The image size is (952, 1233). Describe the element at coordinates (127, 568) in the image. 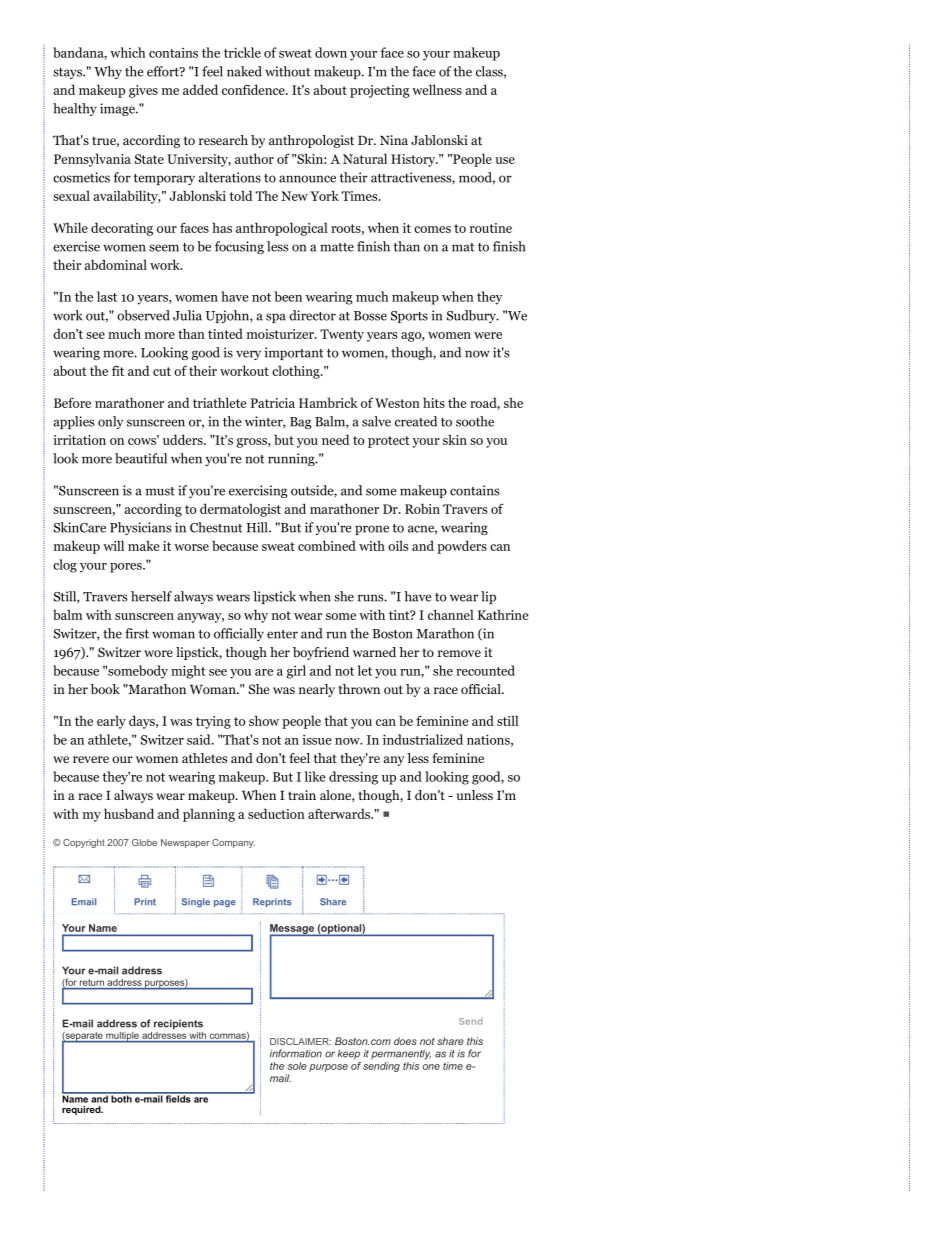

I see `pores` at that location.
